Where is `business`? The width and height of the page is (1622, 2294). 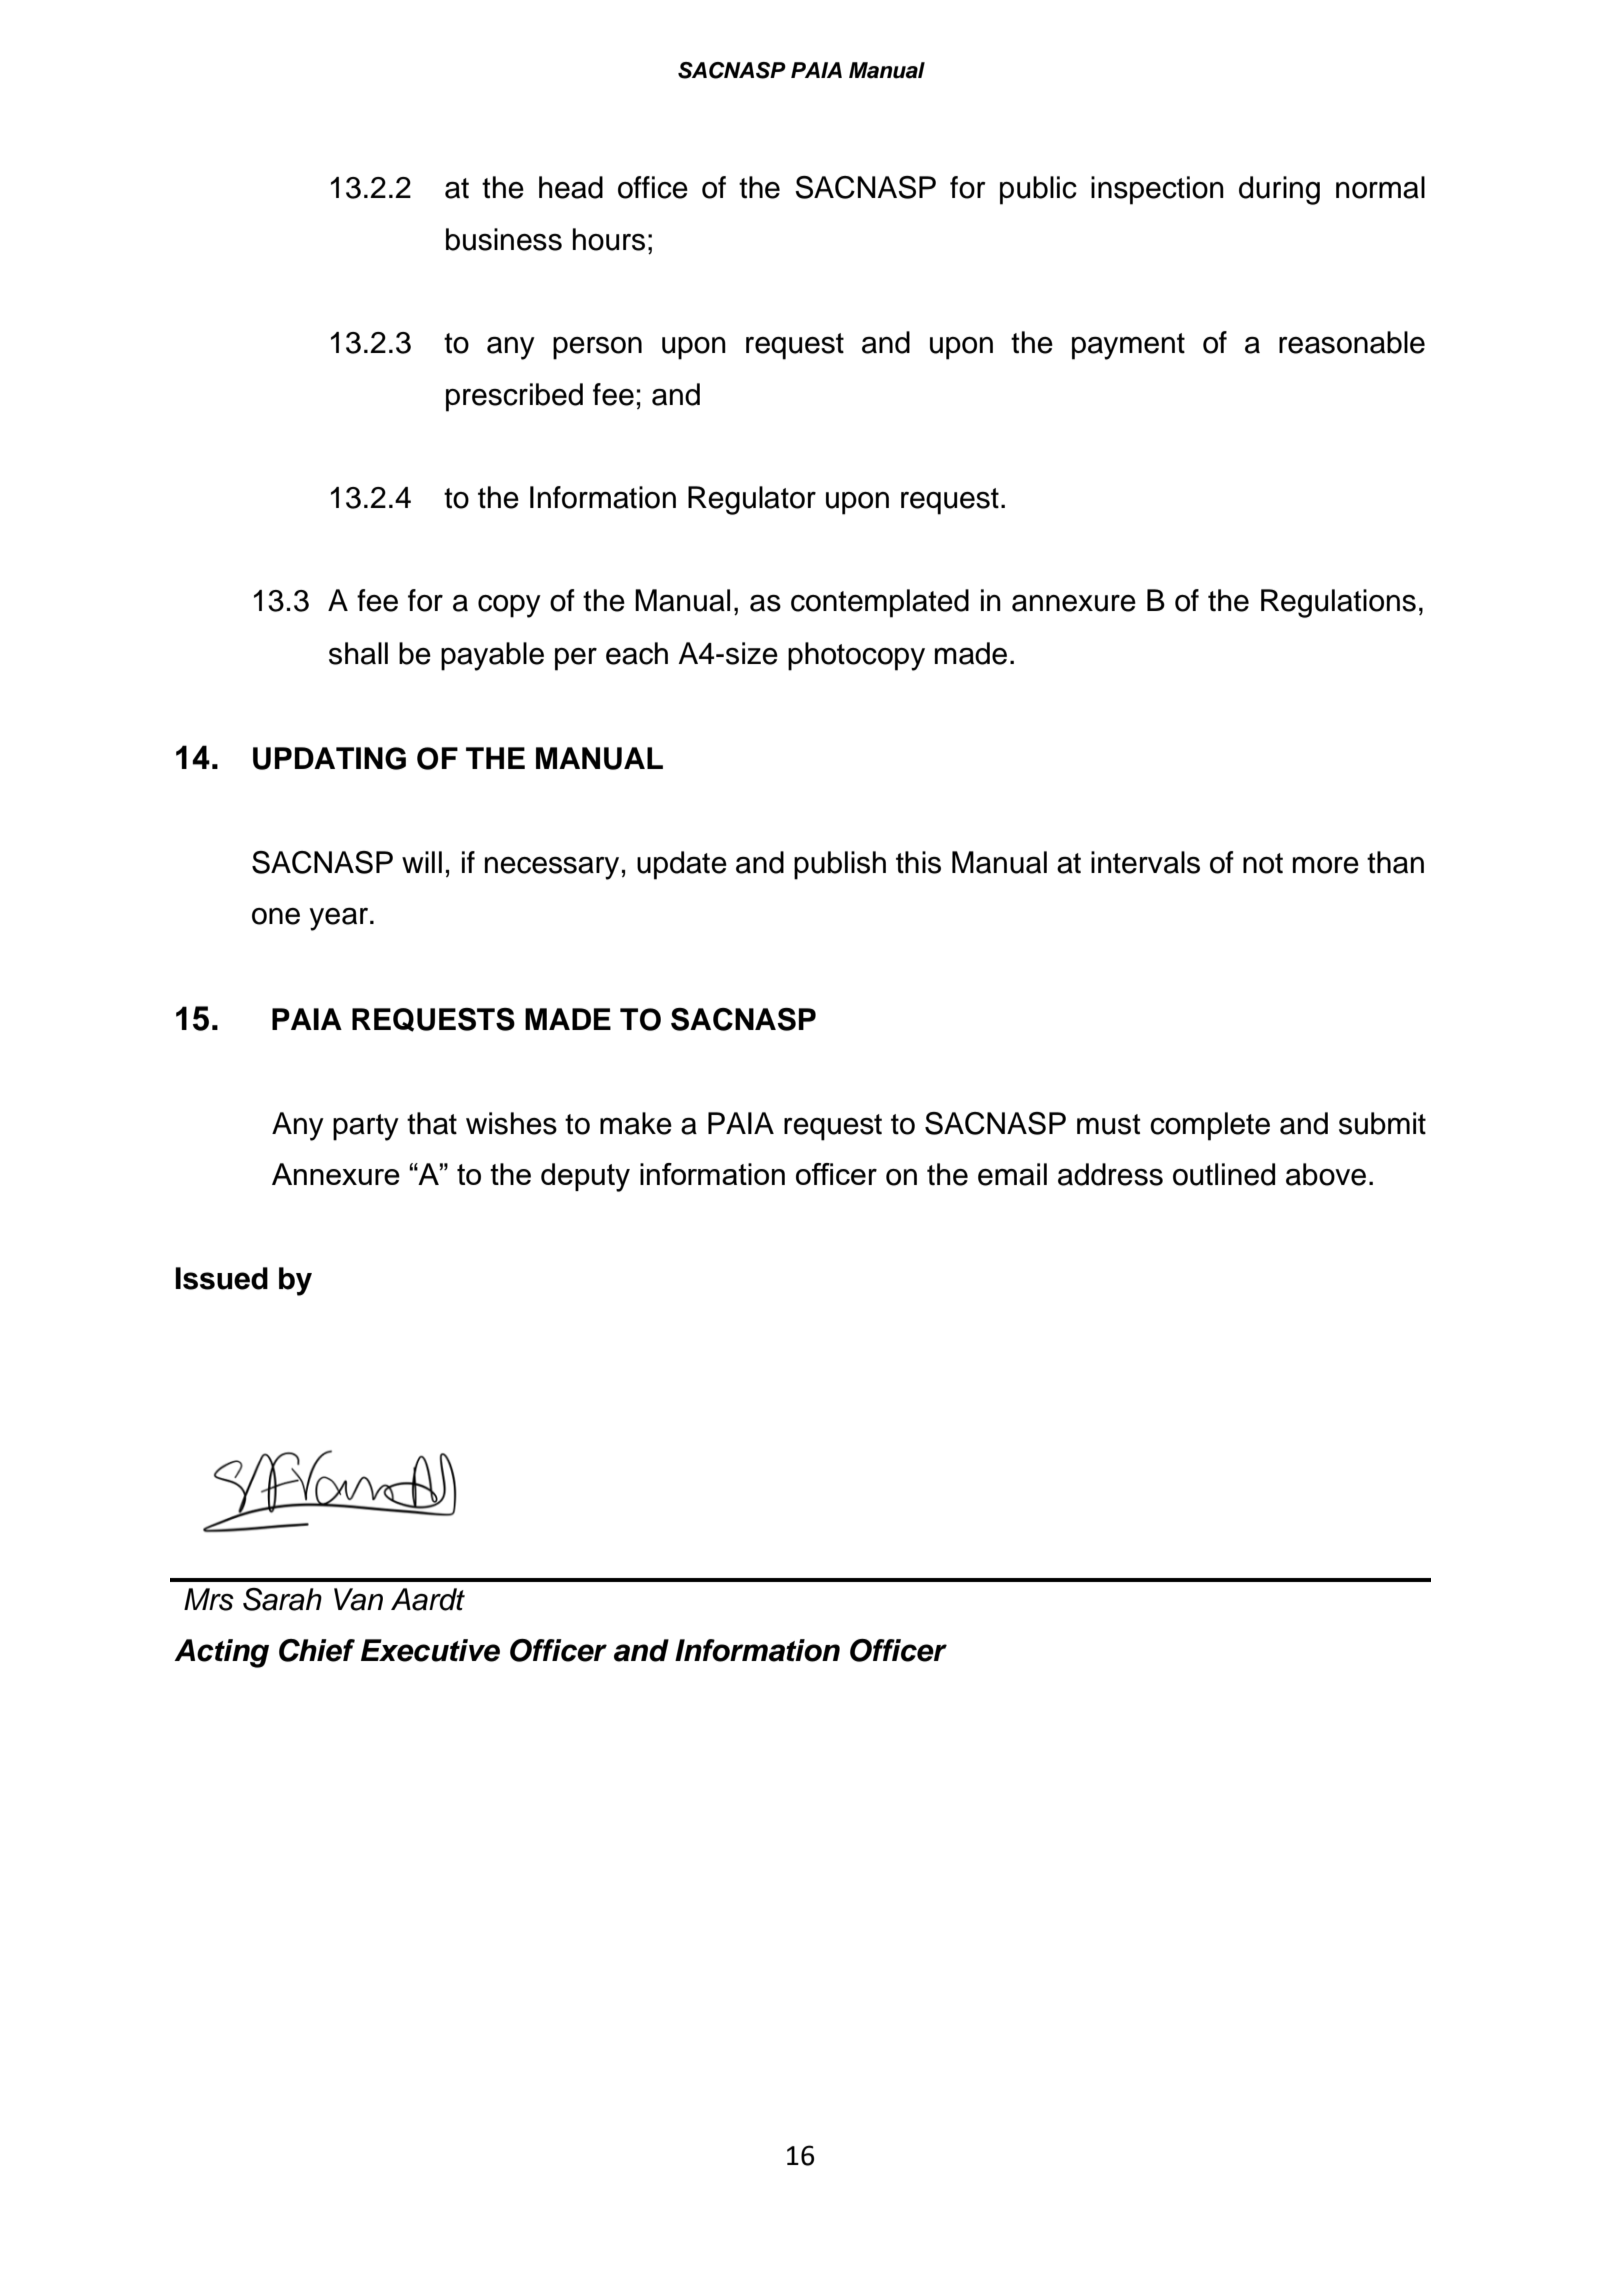
business is located at coordinates (504, 239).
